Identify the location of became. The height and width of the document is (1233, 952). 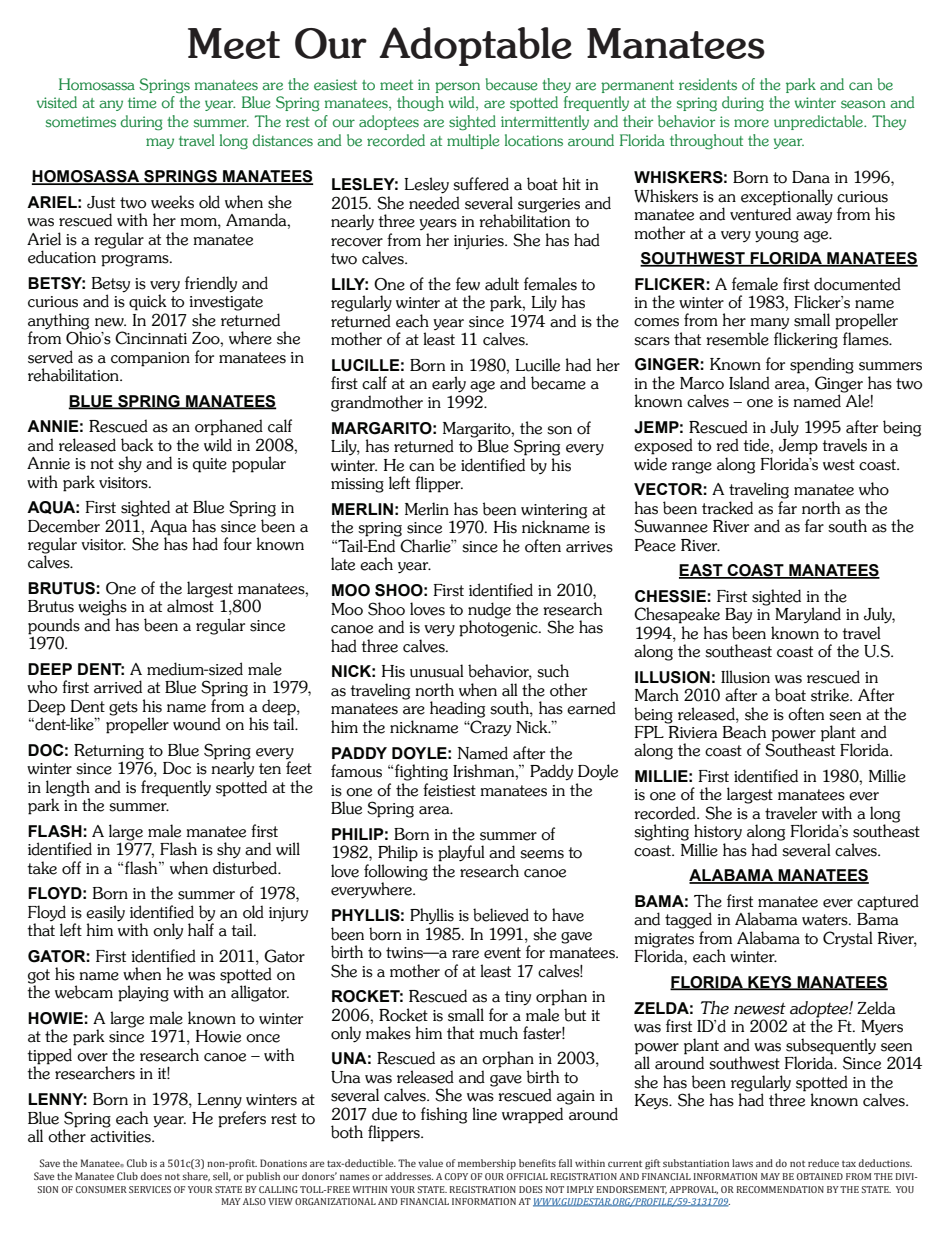
(558, 383).
